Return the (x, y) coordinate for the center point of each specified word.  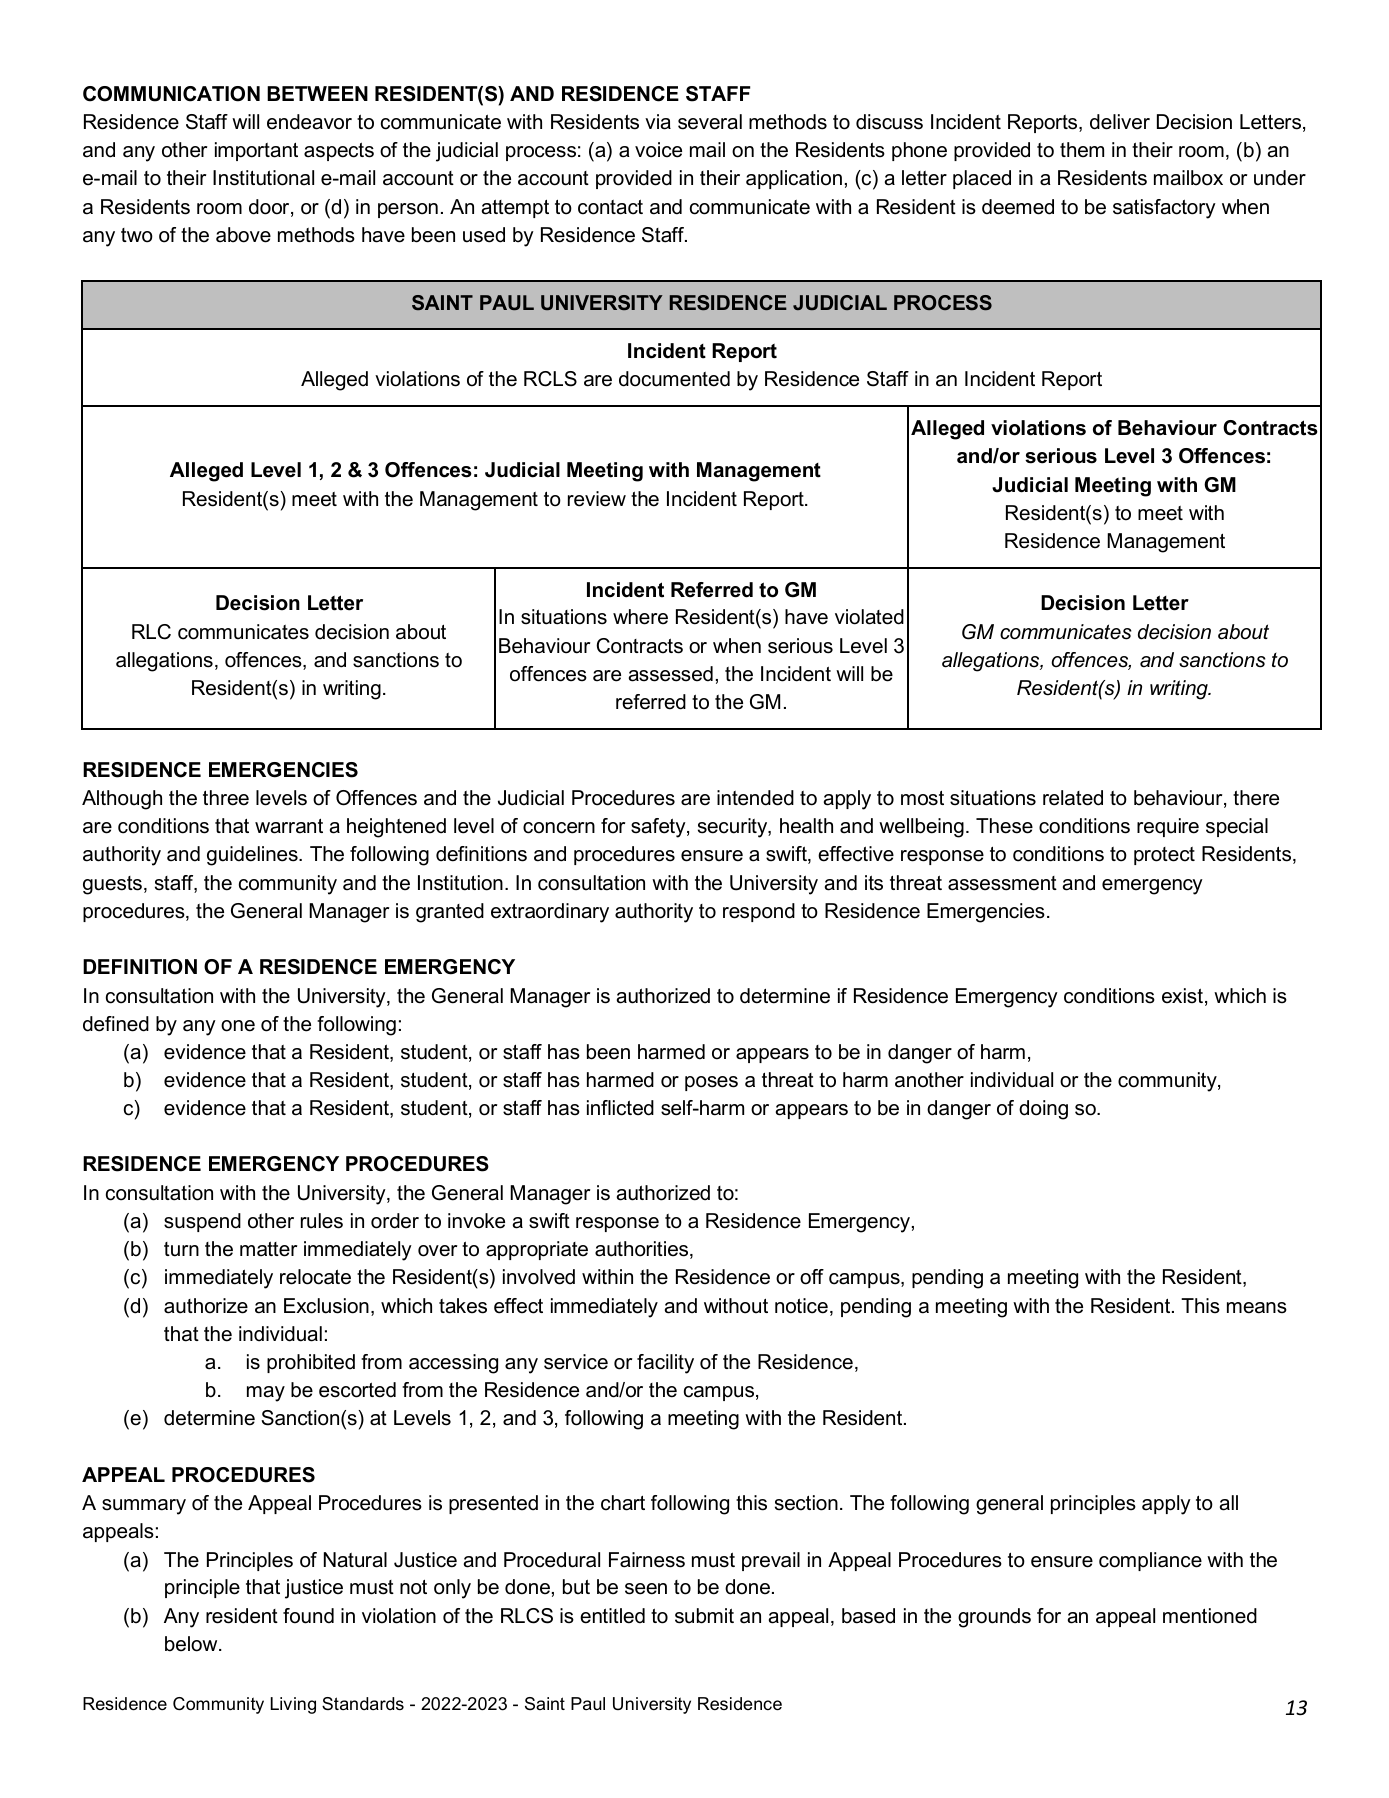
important (256, 151)
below (192, 1644)
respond (759, 912)
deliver (1120, 122)
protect (1164, 856)
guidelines (253, 856)
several (710, 122)
